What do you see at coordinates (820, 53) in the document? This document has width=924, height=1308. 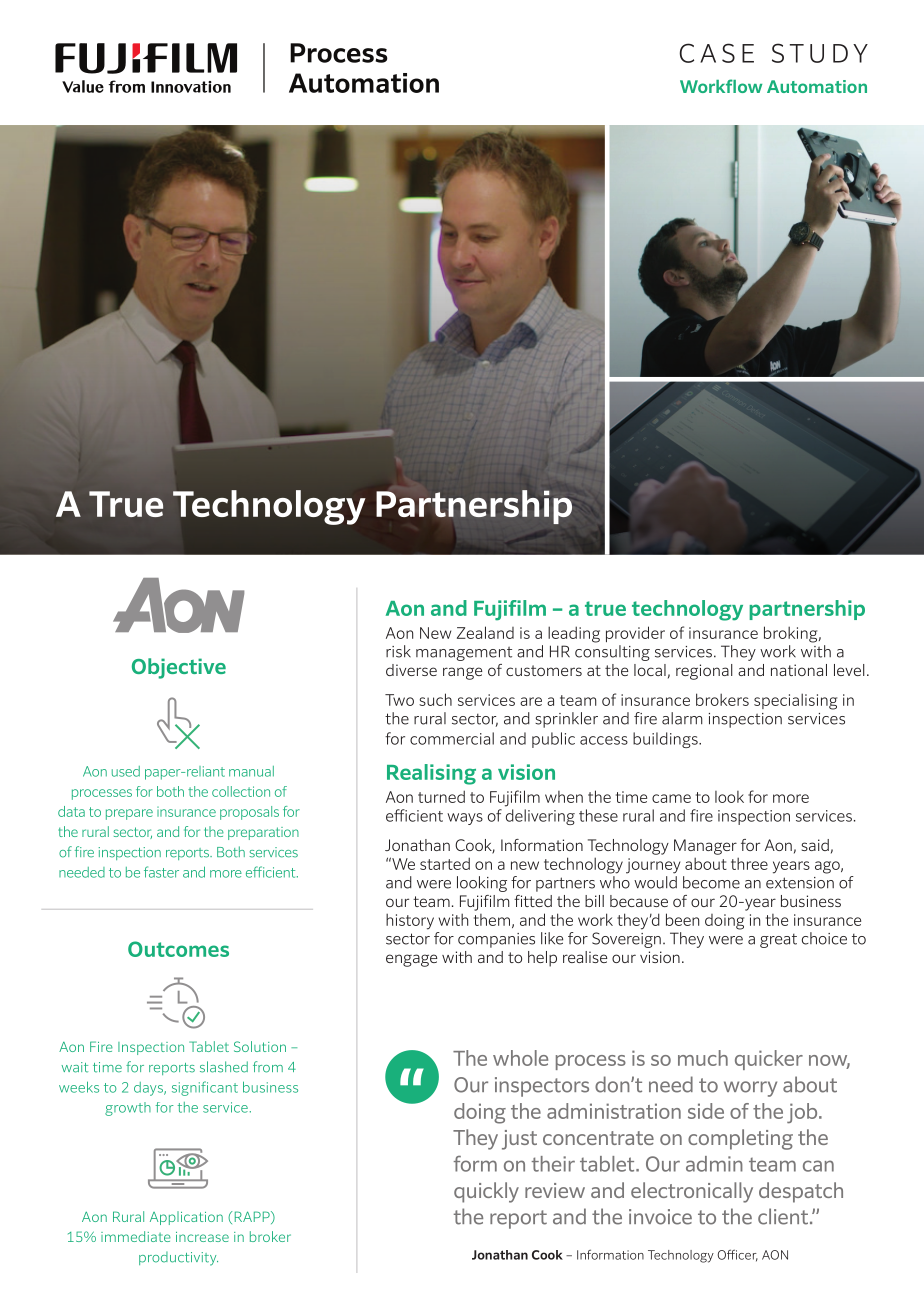 I see `STUDY` at bounding box center [820, 53].
